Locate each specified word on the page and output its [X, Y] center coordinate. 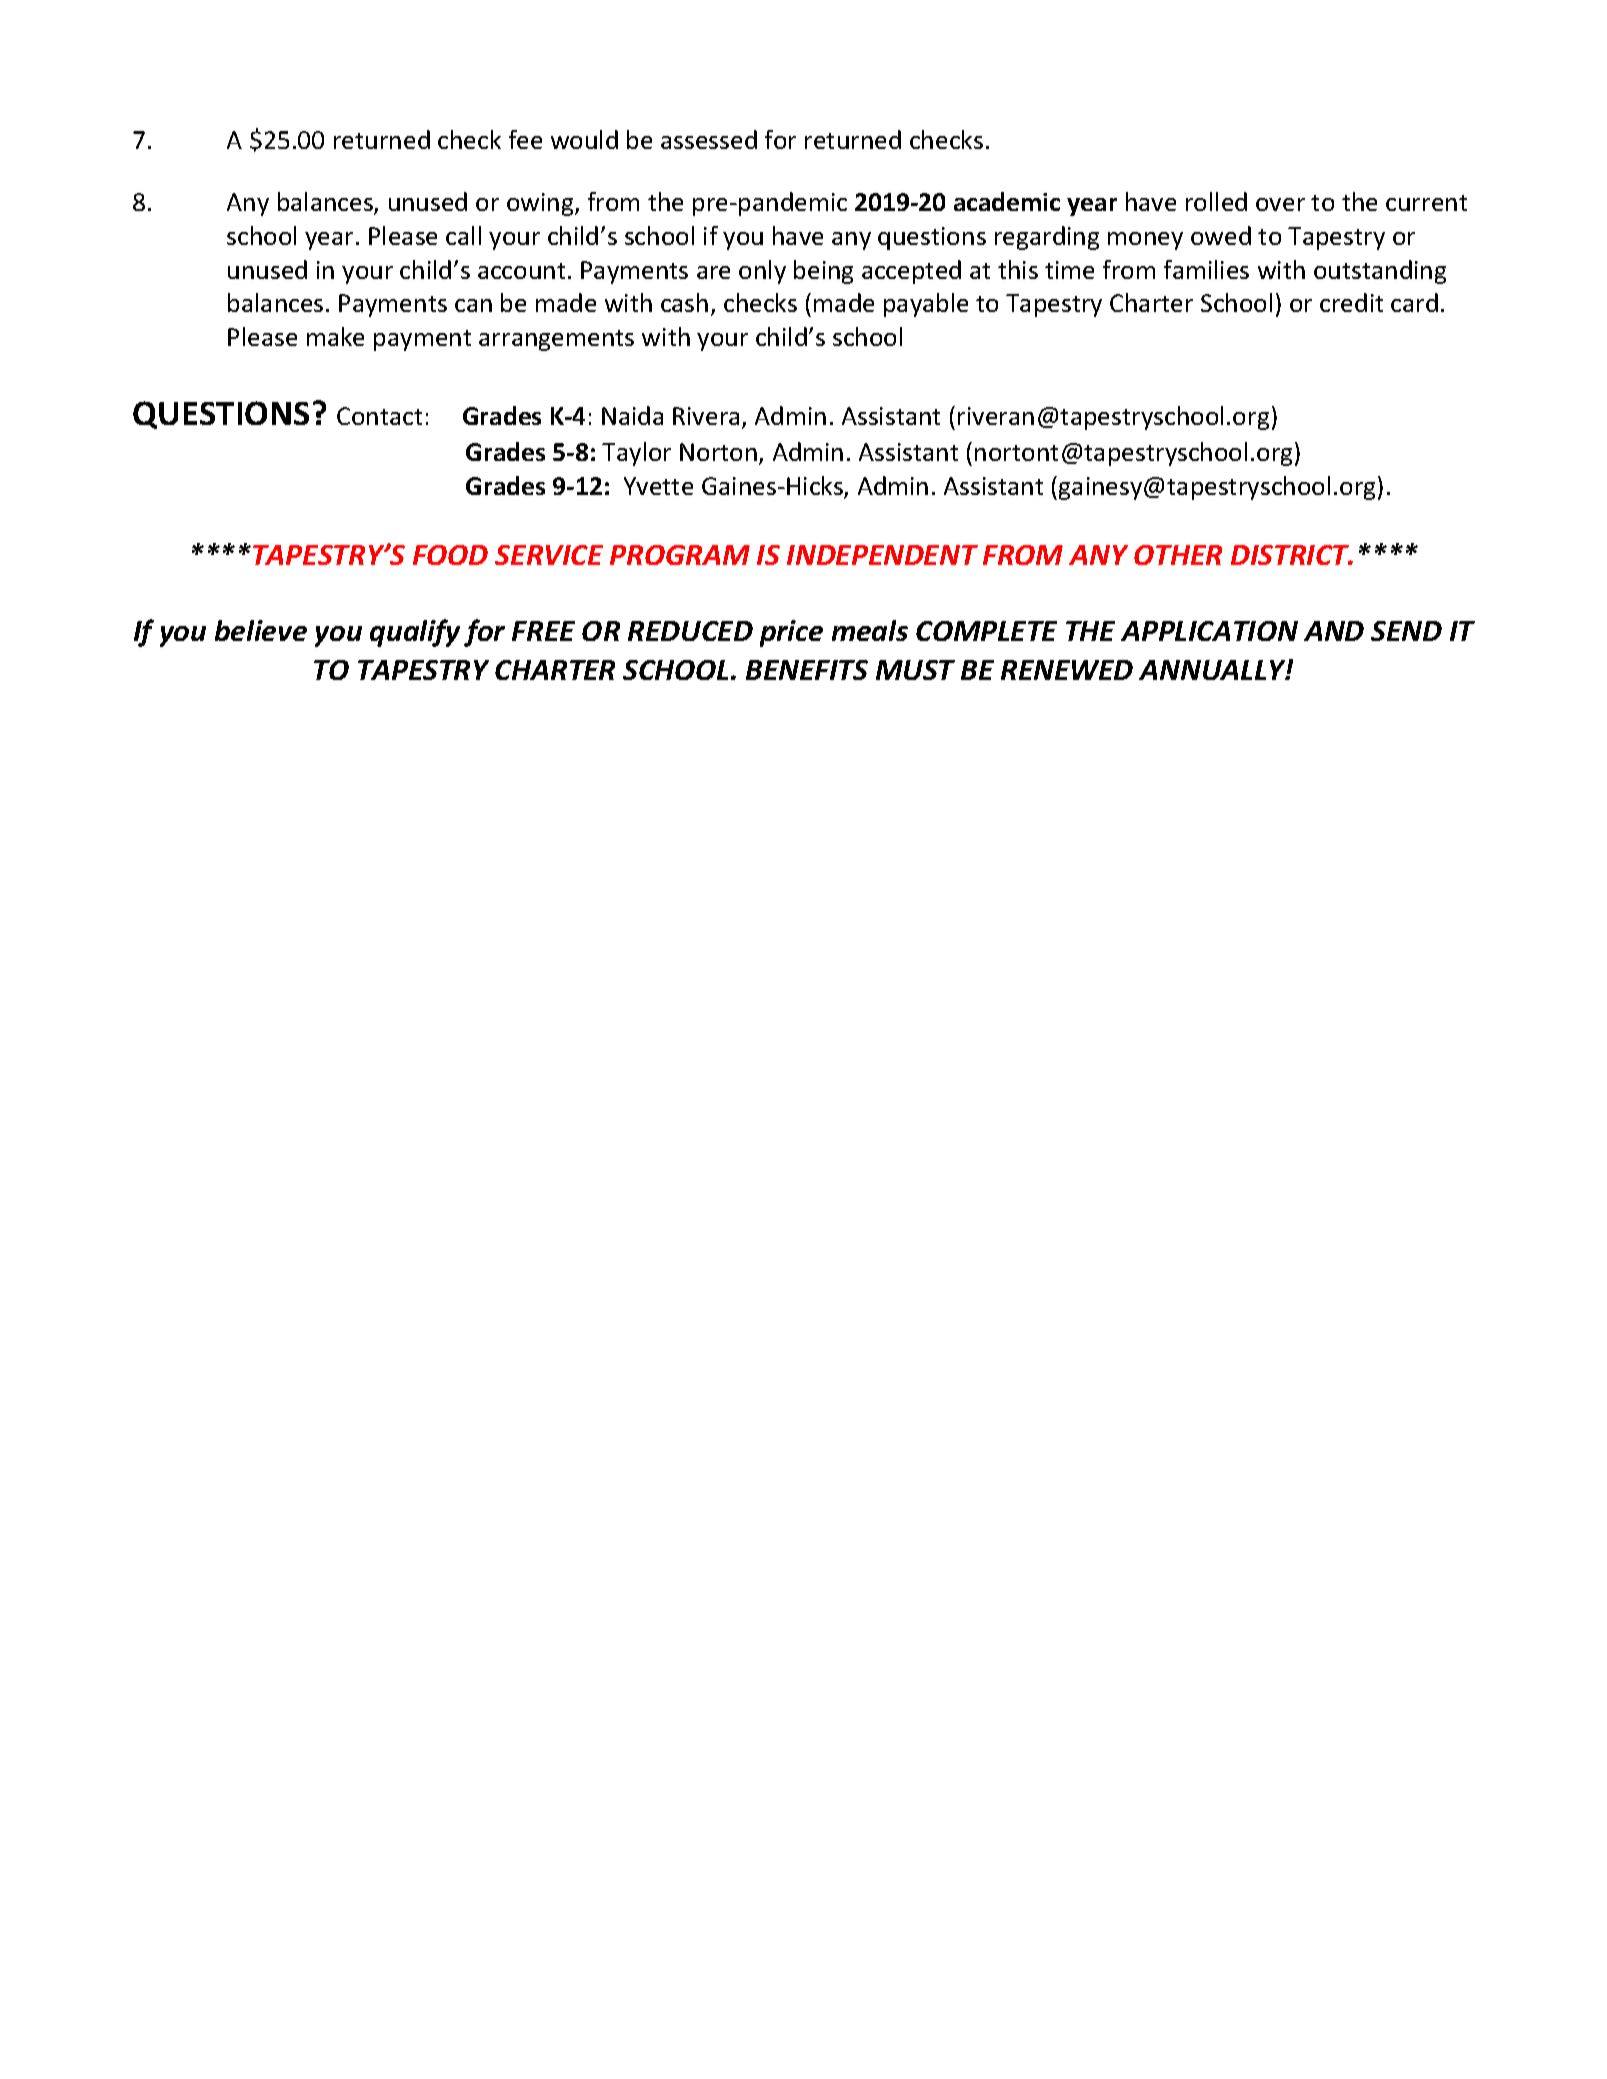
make [335, 336]
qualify [415, 633]
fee [525, 139]
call [463, 235]
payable [926, 305]
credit [1351, 302]
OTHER [1178, 555]
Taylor [636, 454]
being [823, 272]
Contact [379, 416]
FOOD [450, 555]
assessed [709, 139]
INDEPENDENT [882, 555]
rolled [1216, 201]
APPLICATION [1209, 631]
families [1206, 269]
